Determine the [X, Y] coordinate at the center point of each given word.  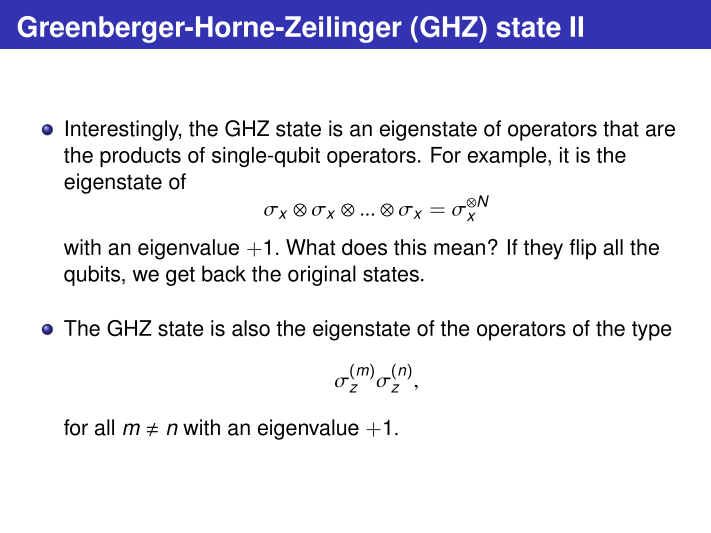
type [651, 331]
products [140, 157]
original [322, 275]
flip [583, 249]
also [251, 328]
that [621, 128]
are [660, 130]
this [410, 247]
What [310, 247]
